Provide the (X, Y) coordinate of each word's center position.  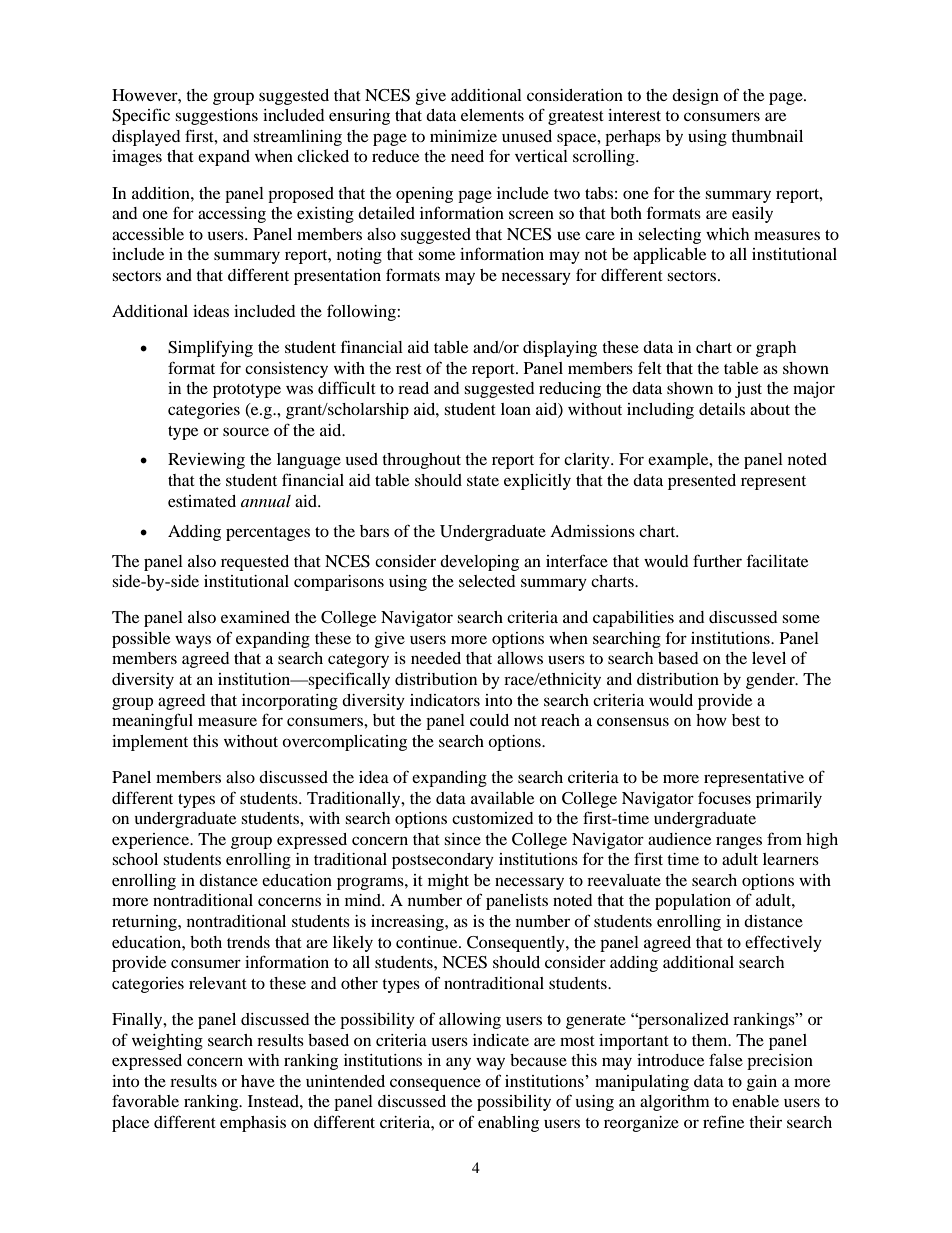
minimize (463, 136)
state (483, 481)
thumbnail (767, 136)
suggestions (216, 117)
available (502, 798)
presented (702, 482)
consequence (435, 1084)
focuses (724, 797)
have (258, 1081)
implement (150, 743)
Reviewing (206, 461)
